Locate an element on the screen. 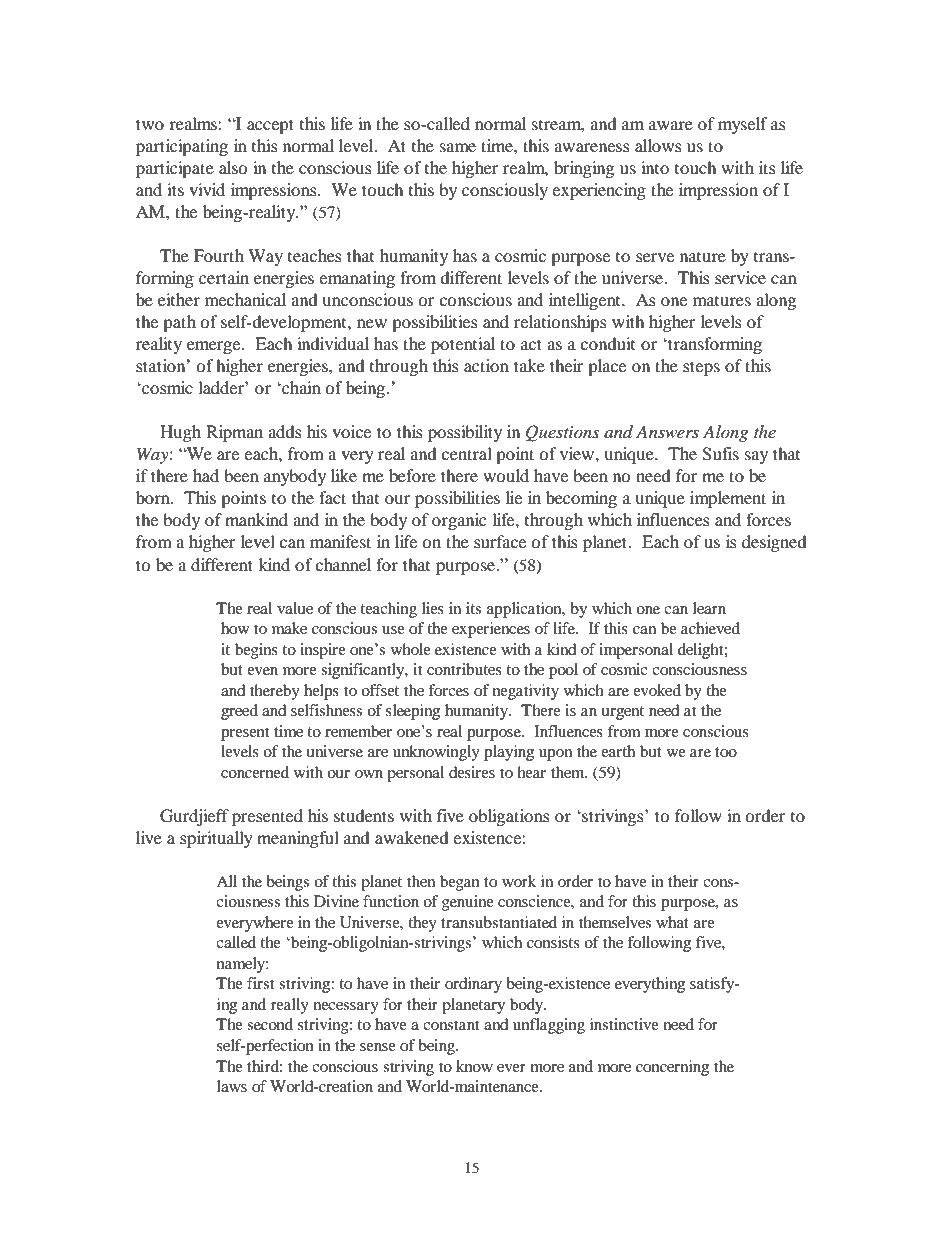 This screenshot has width=952, height=1233. what is located at coordinates (672, 922).
